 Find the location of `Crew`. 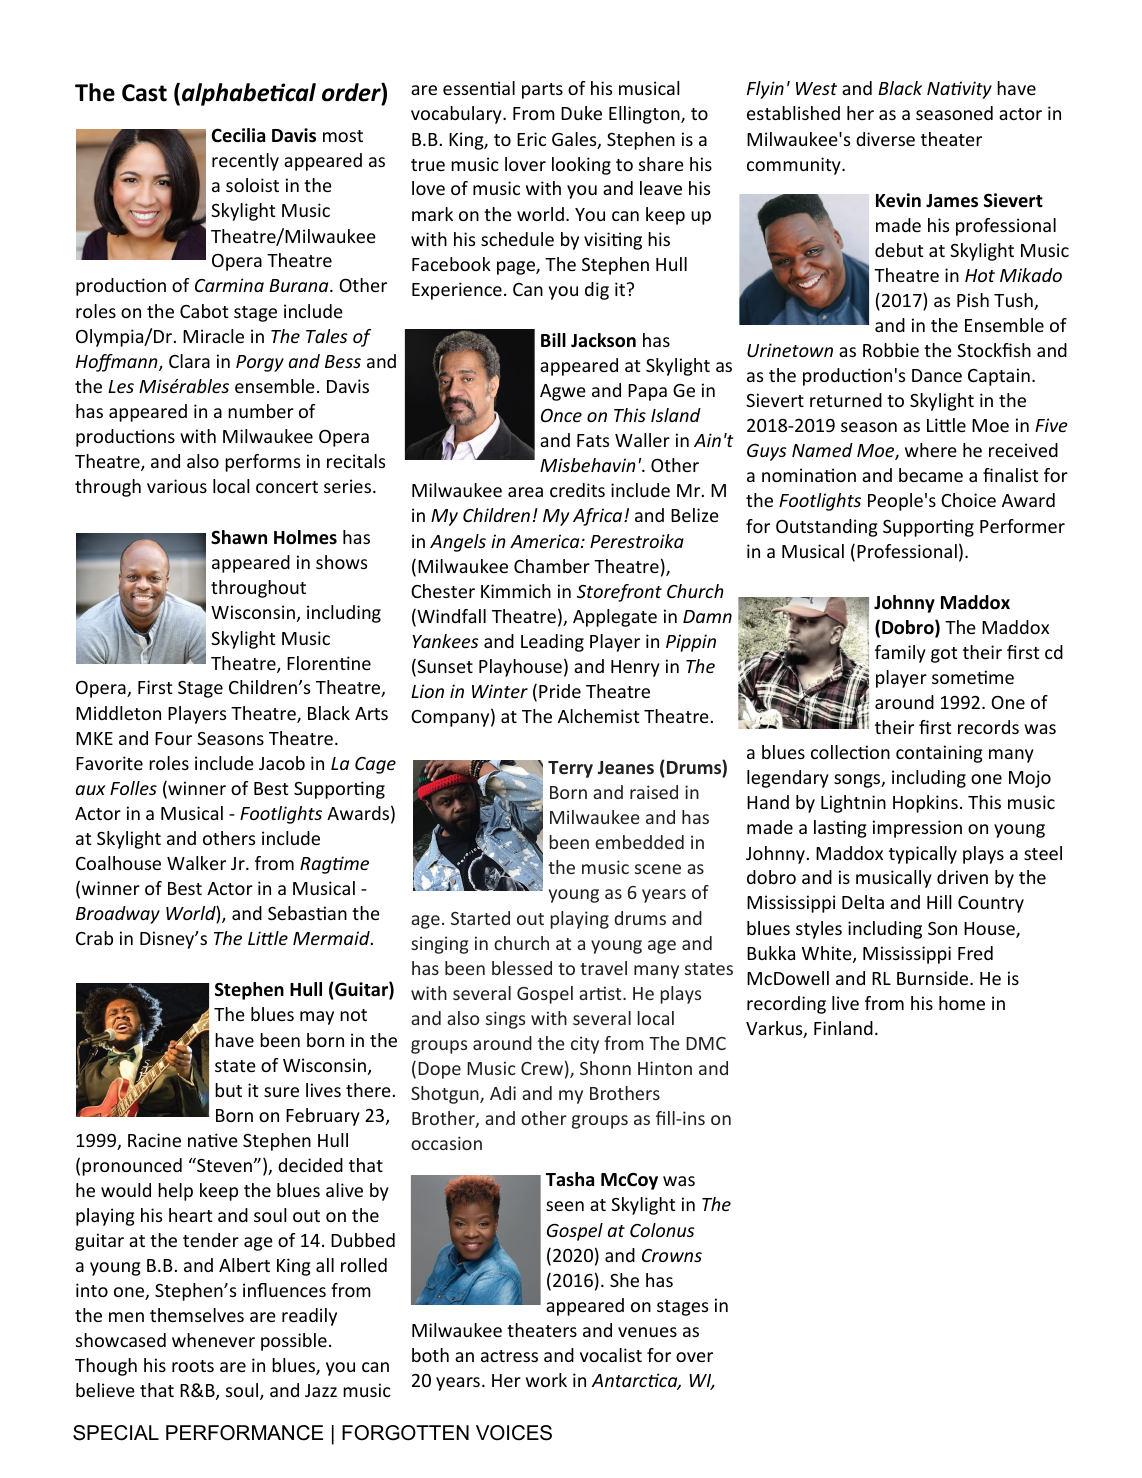

Crew is located at coordinates (542, 1068).
